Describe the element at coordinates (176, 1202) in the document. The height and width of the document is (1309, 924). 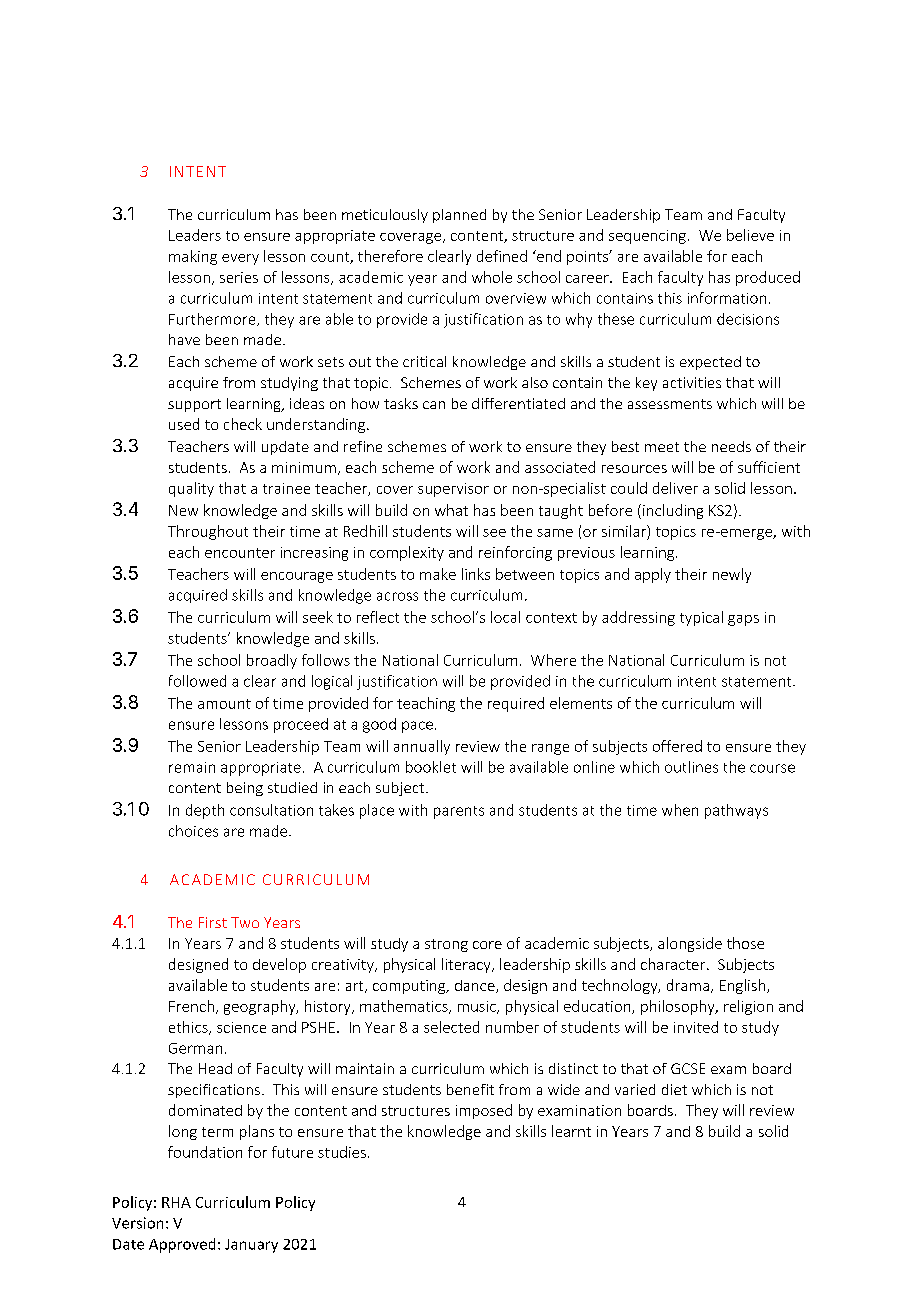
I see `RHA` at that location.
